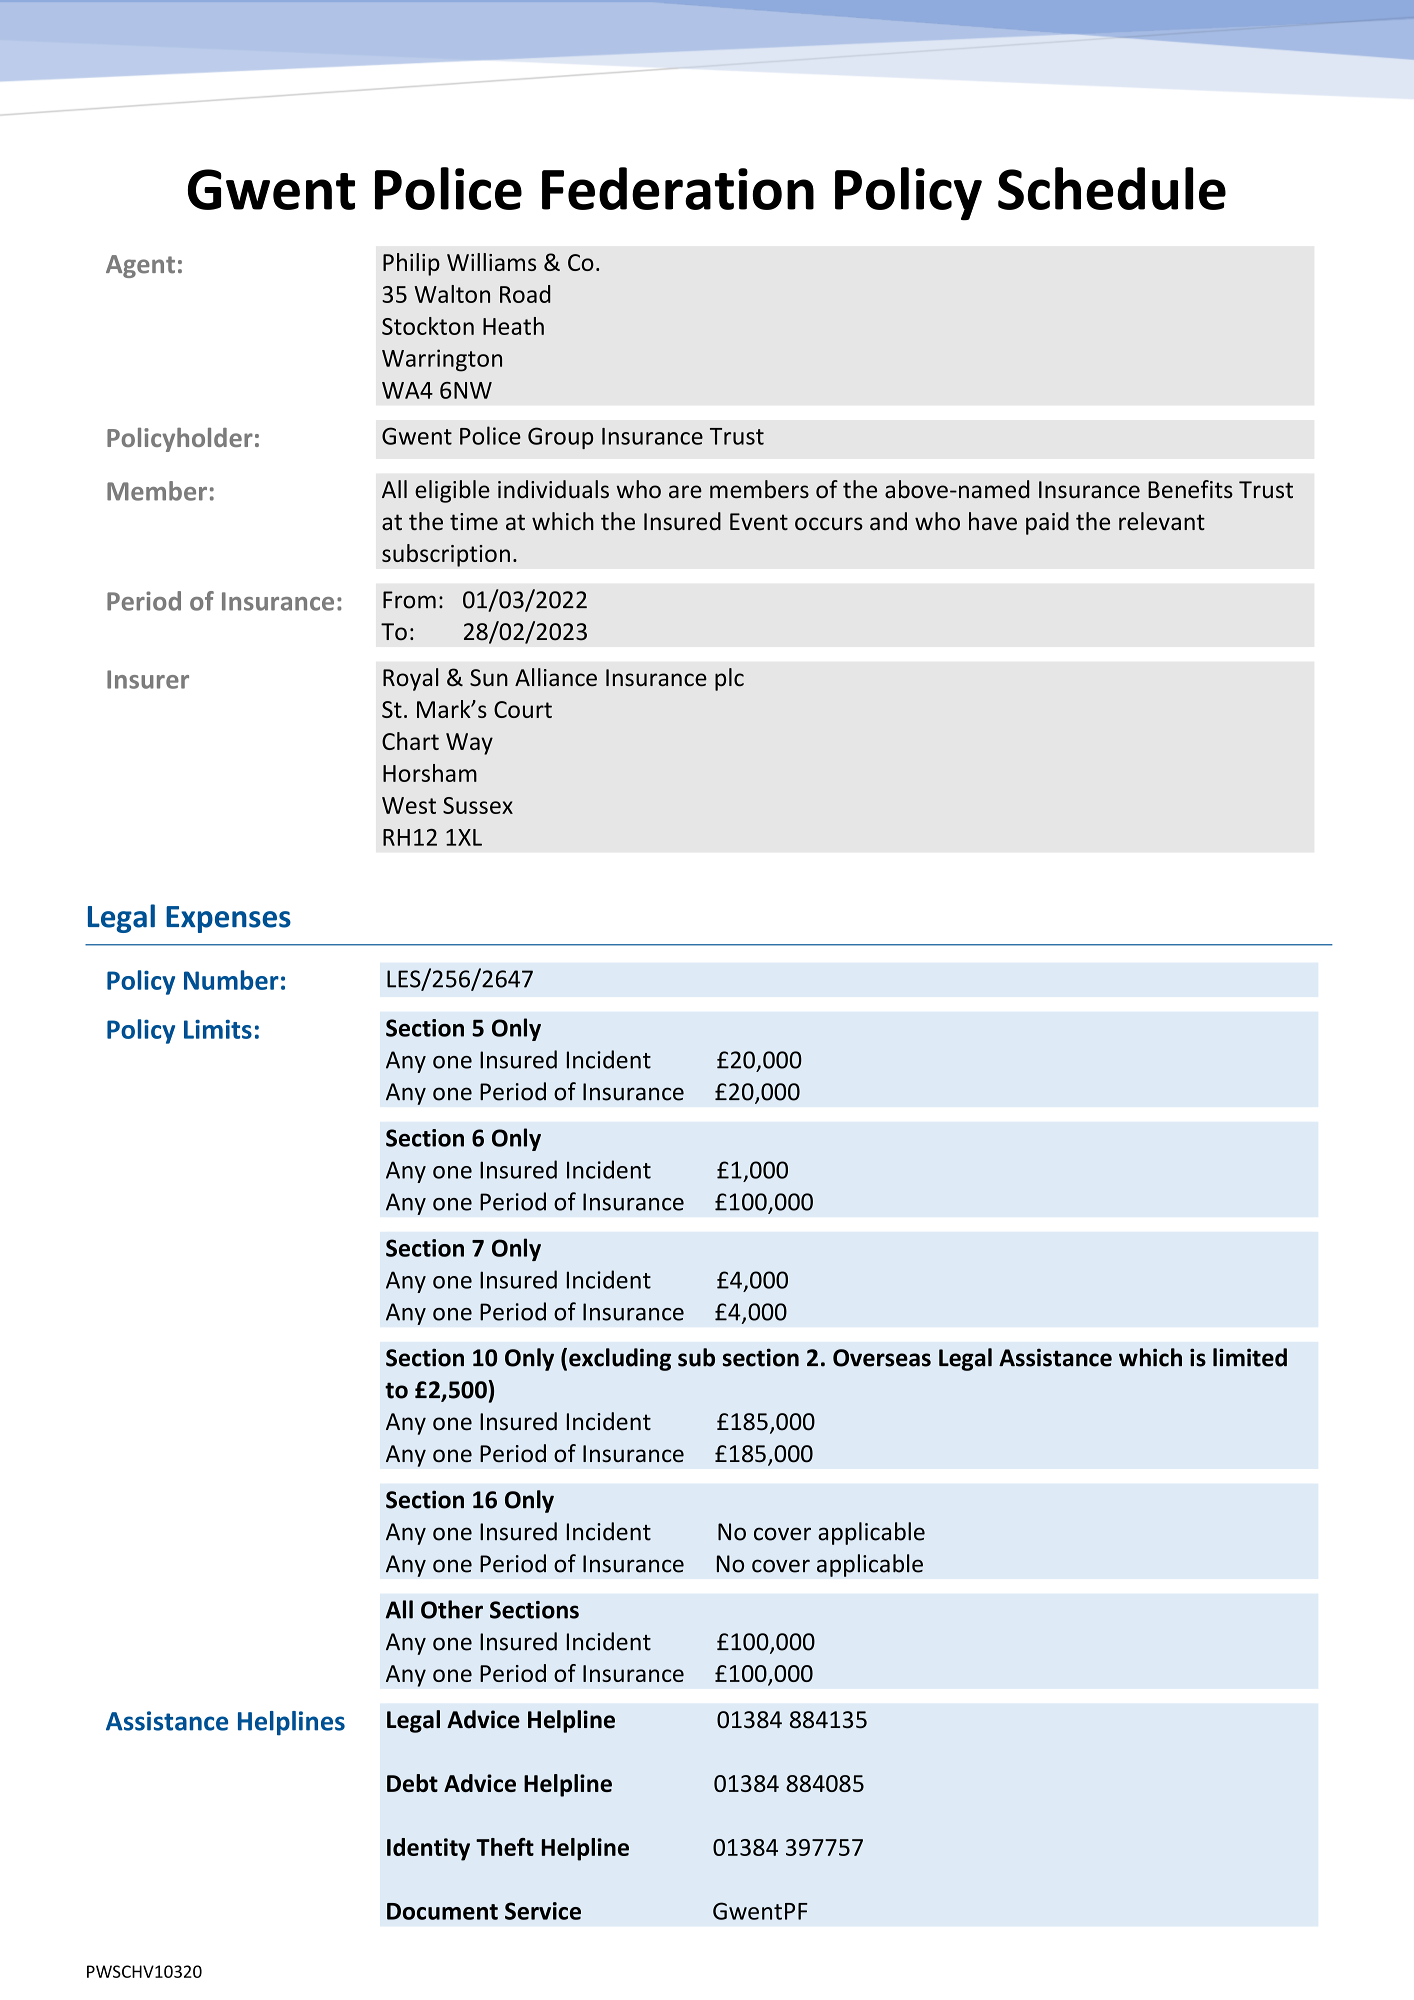 The image size is (1414, 2000). I want to click on Service, so click(543, 1911).
